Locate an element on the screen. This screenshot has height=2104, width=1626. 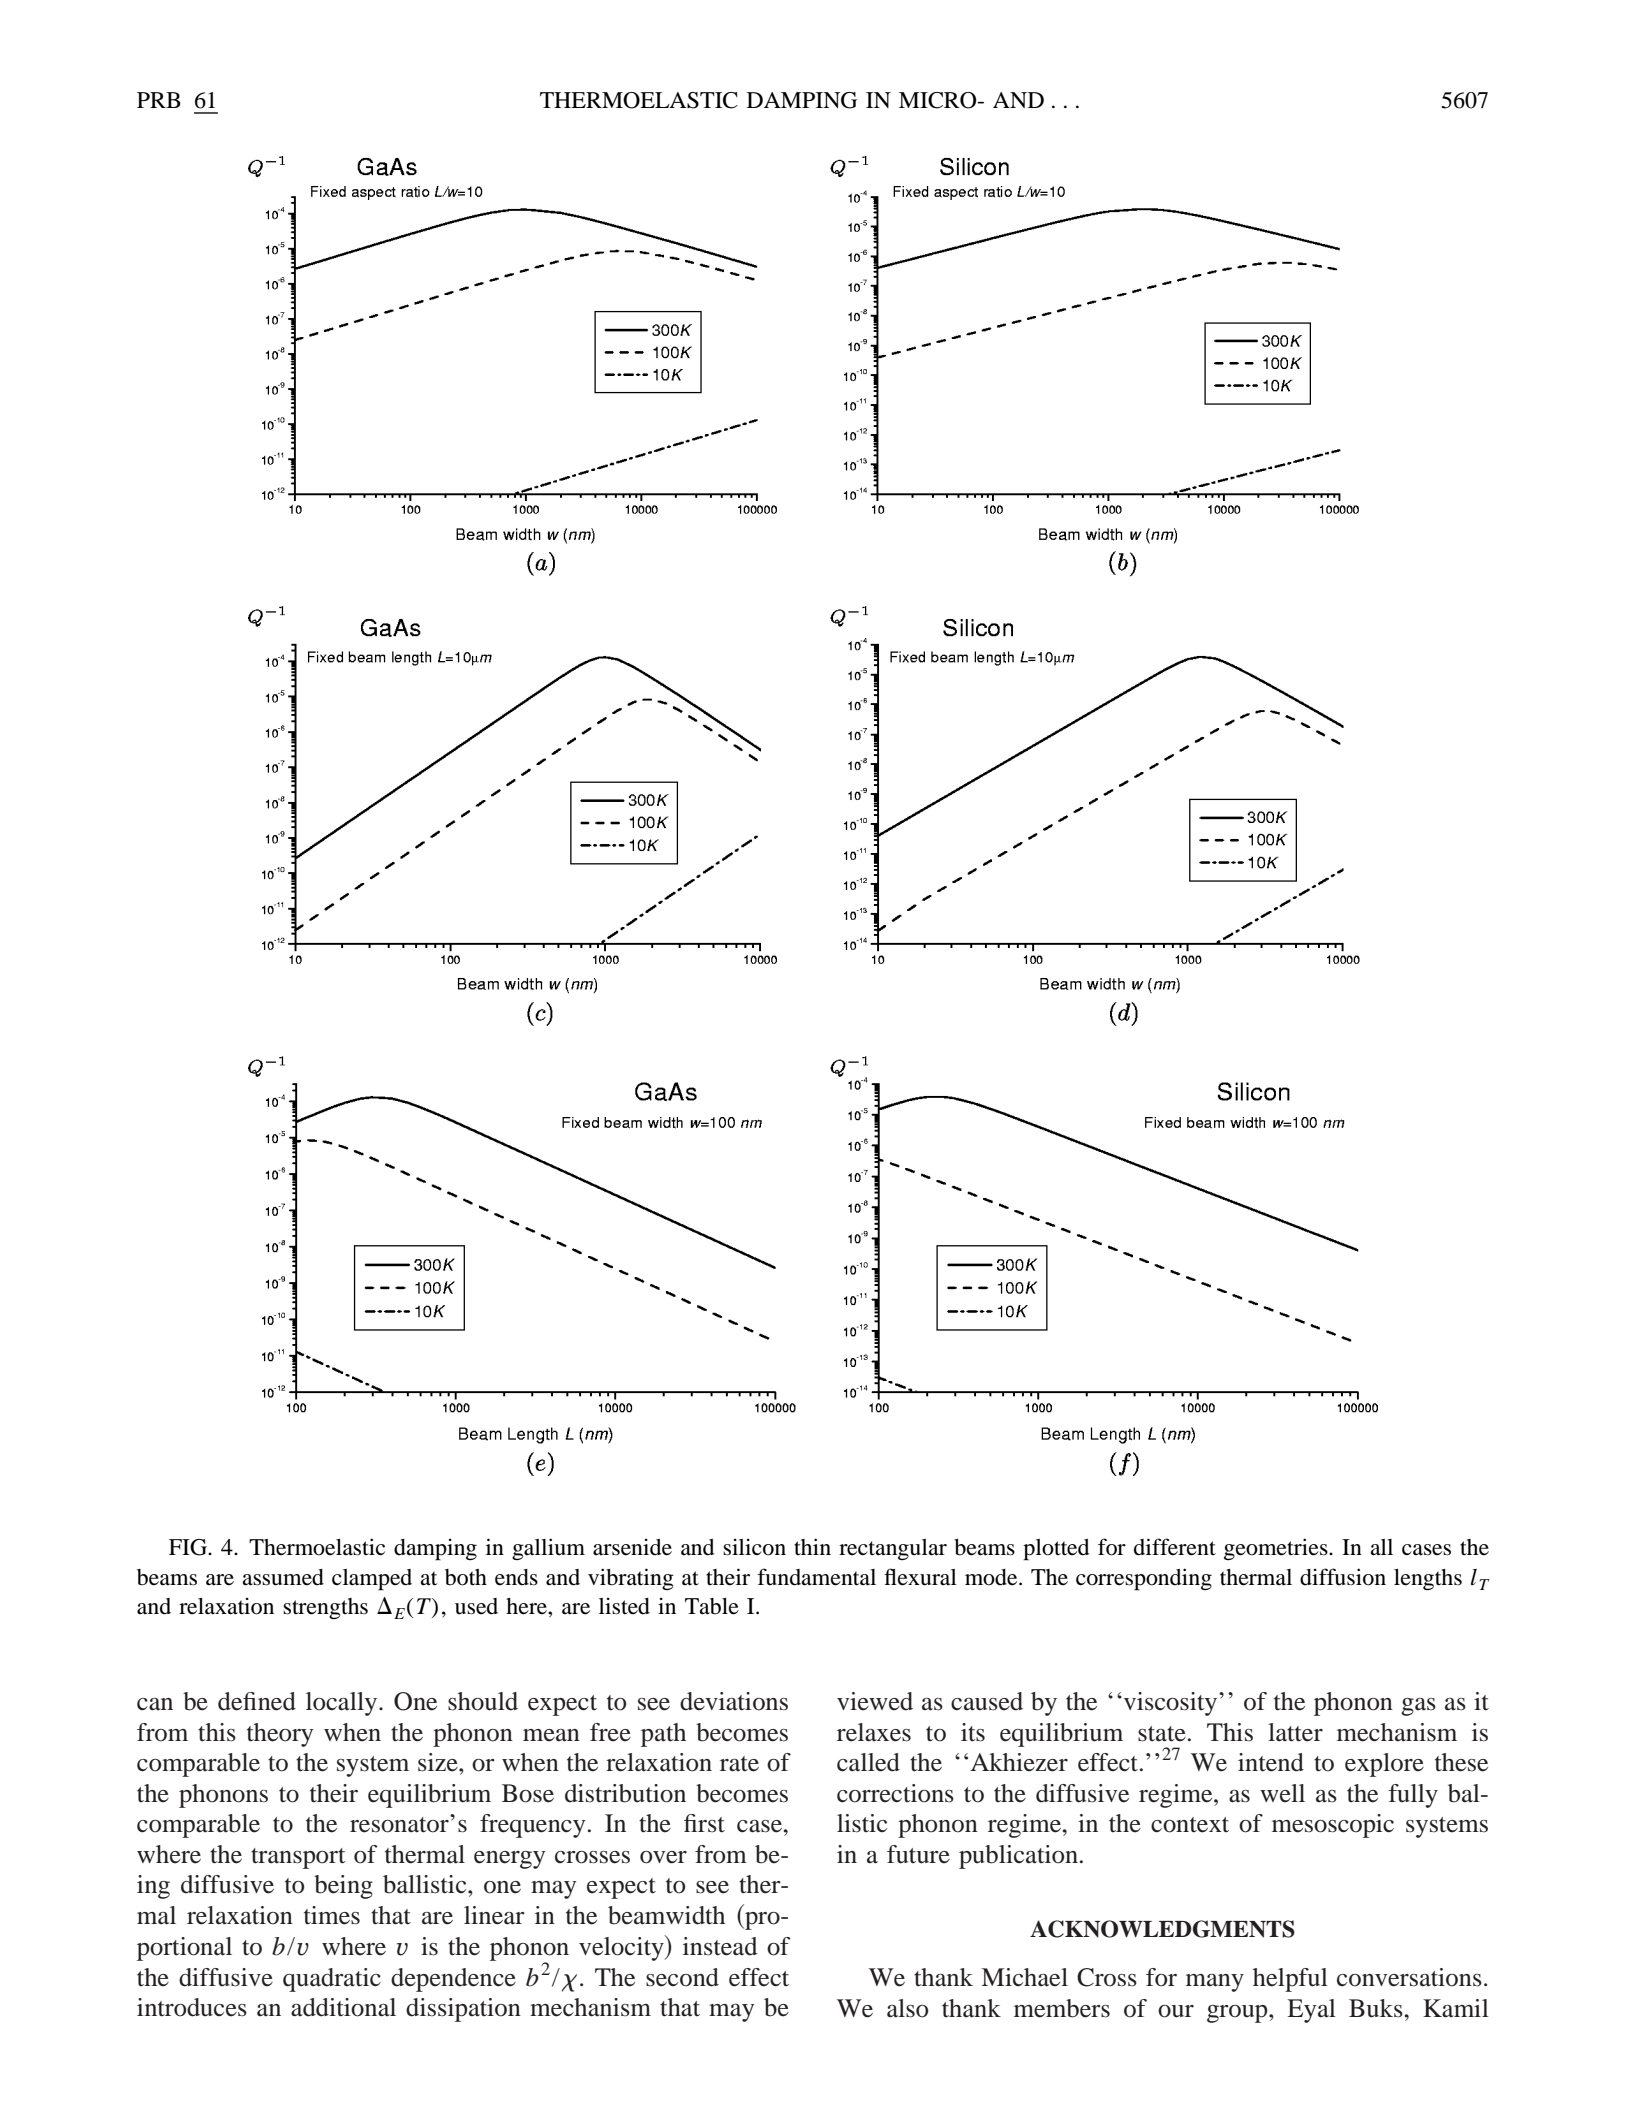
lengths is located at coordinates (1428, 1580).
